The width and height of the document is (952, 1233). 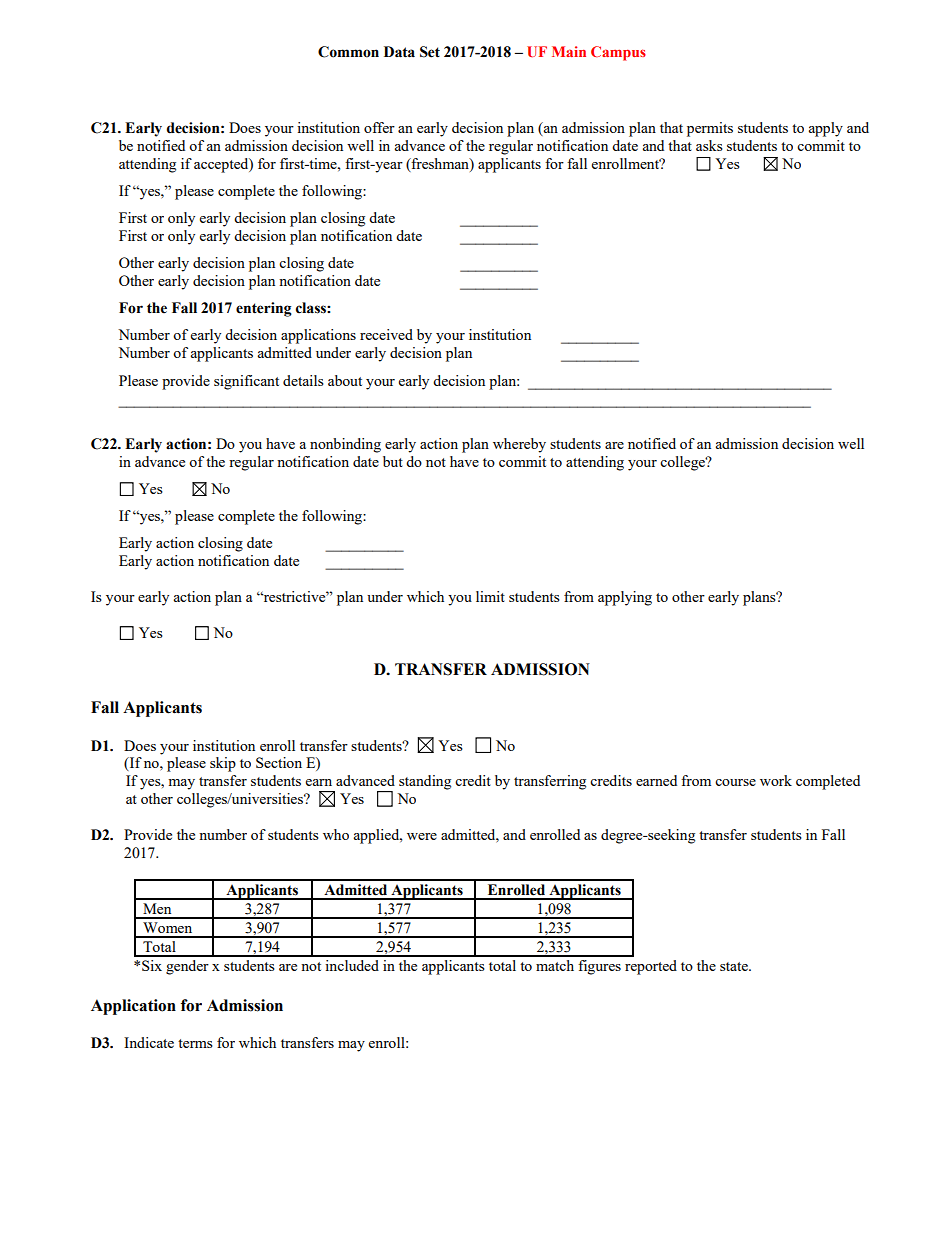 What do you see at coordinates (709, 145) in the document?
I see `asks` at bounding box center [709, 145].
